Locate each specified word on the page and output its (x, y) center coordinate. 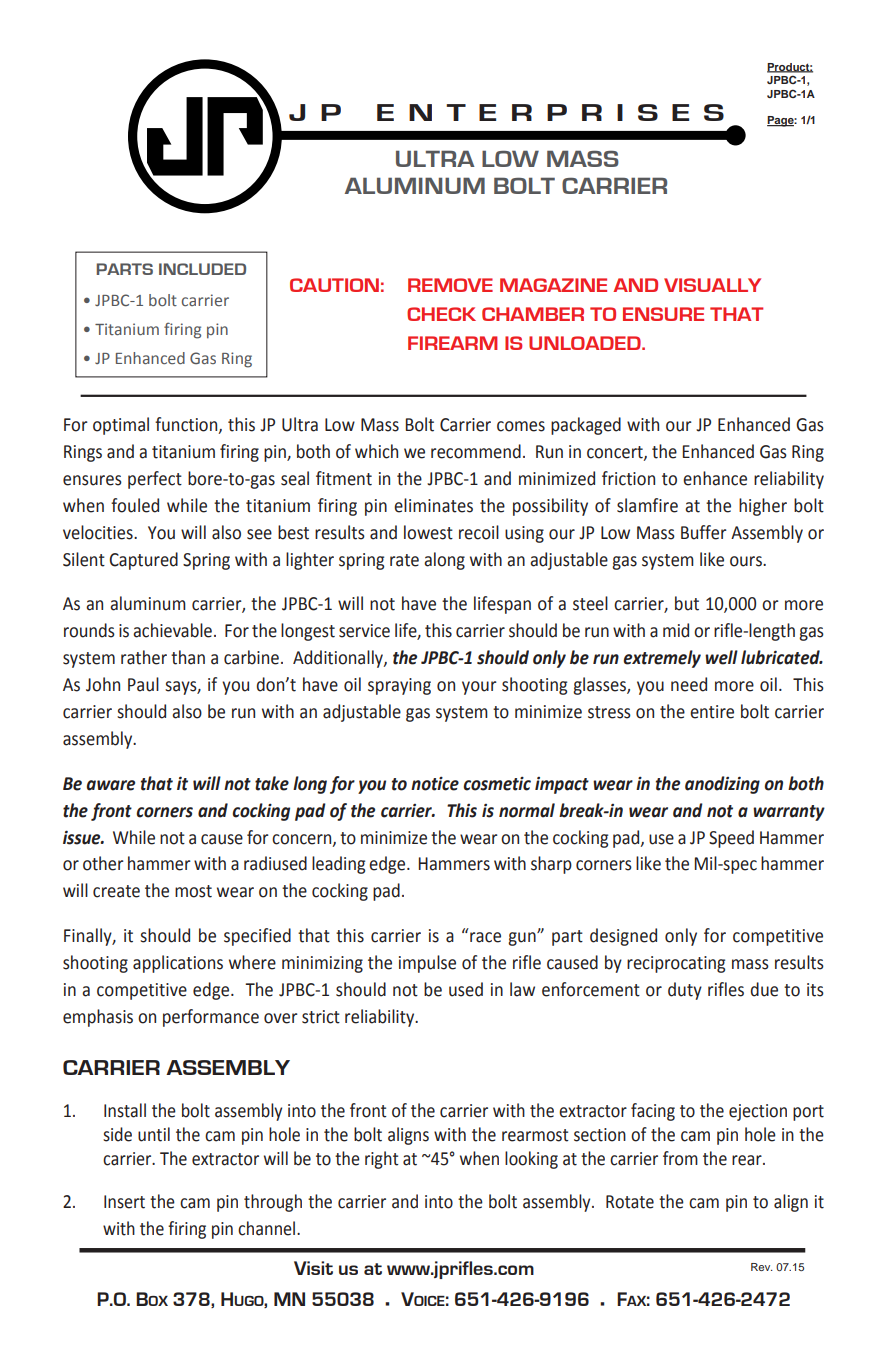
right (382, 1160)
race (485, 937)
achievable (172, 630)
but (687, 603)
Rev (762, 1267)
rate (404, 560)
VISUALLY (712, 285)
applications (178, 964)
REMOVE (450, 285)
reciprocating (676, 964)
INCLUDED (202, 269)
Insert (124, 1202)
